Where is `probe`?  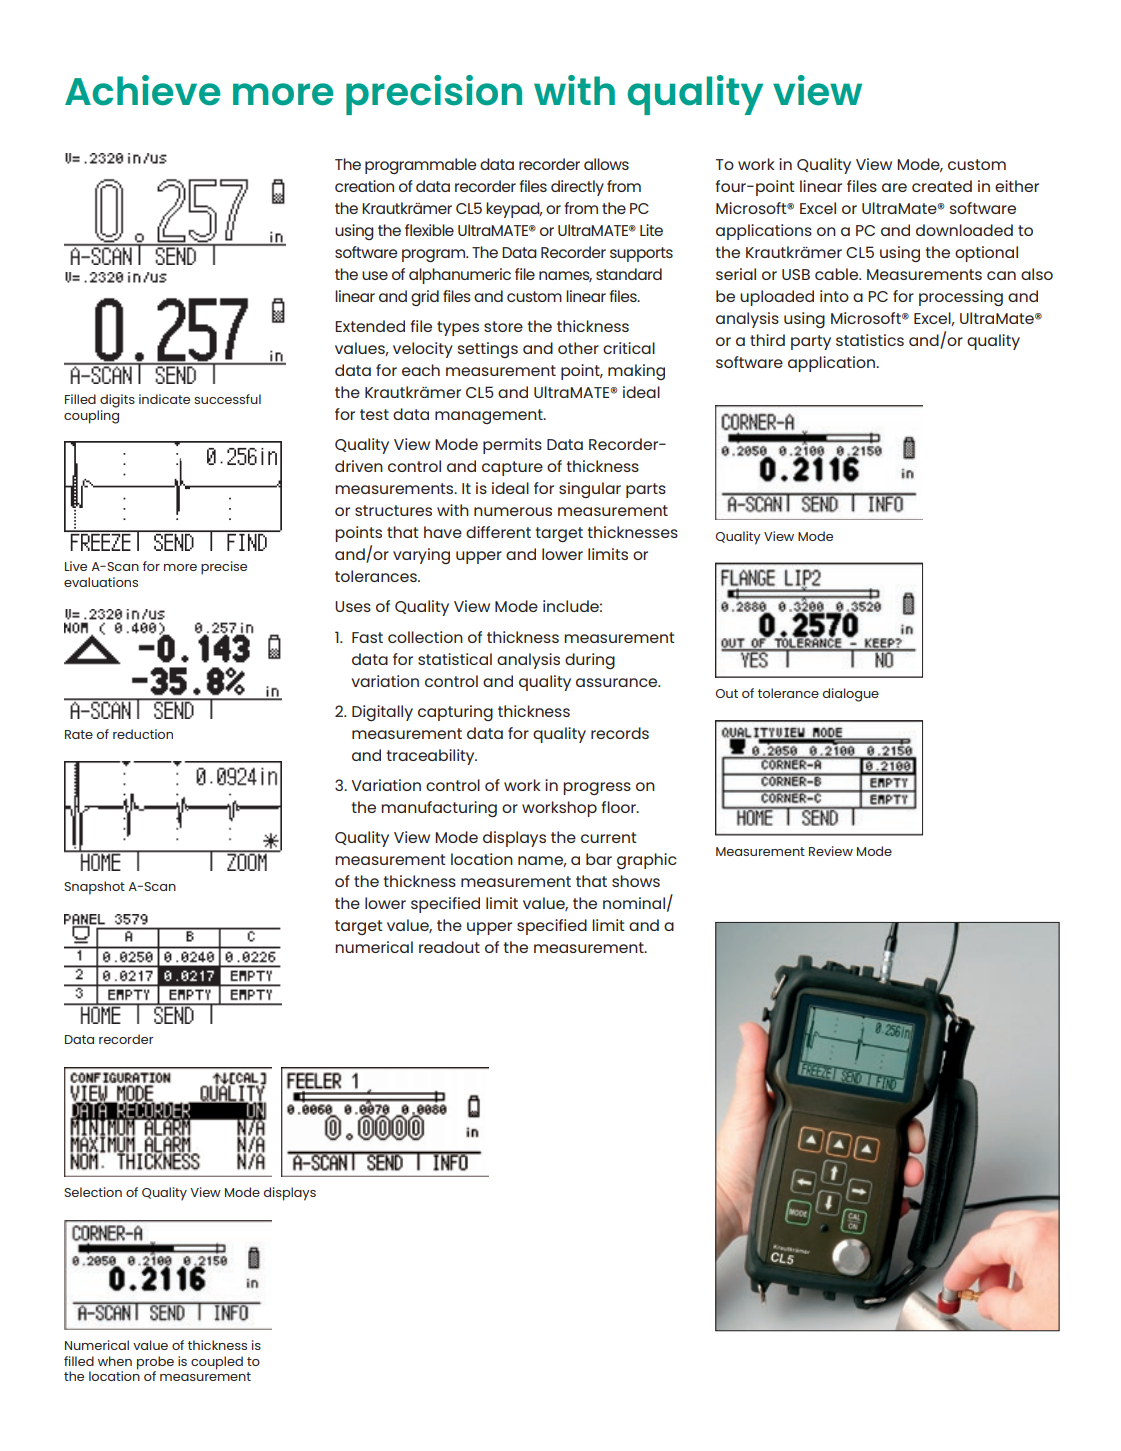
probe is located at coordinates (155, 1363).
